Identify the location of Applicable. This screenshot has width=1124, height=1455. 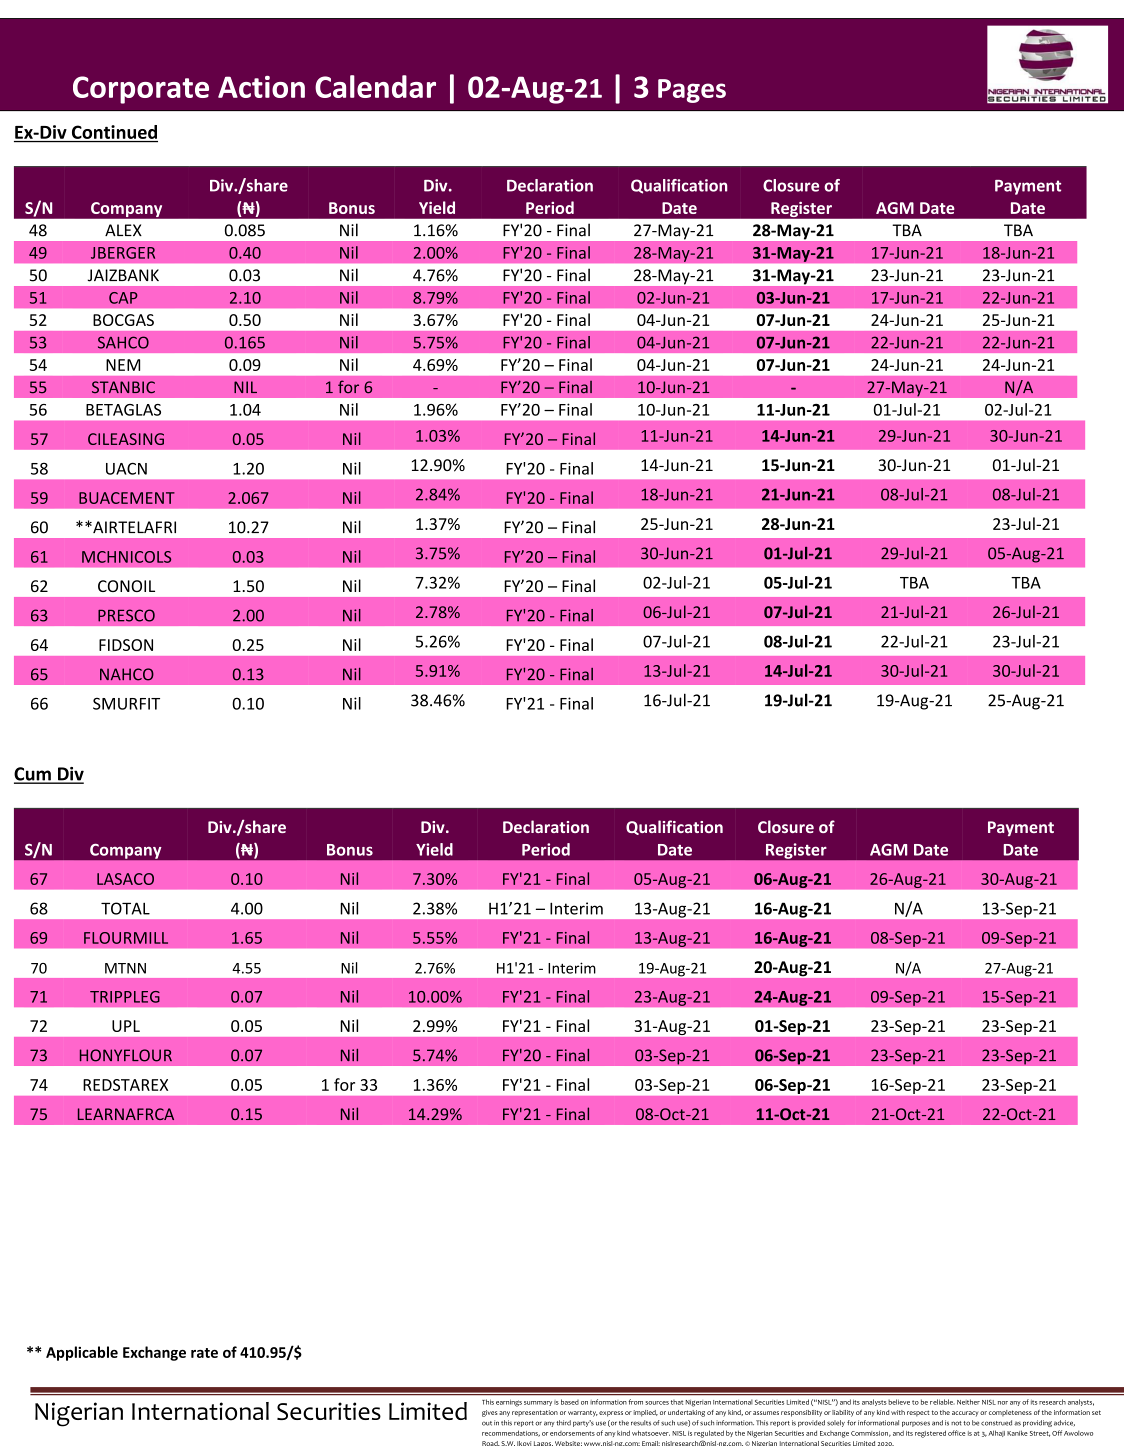
(82, 1353).
